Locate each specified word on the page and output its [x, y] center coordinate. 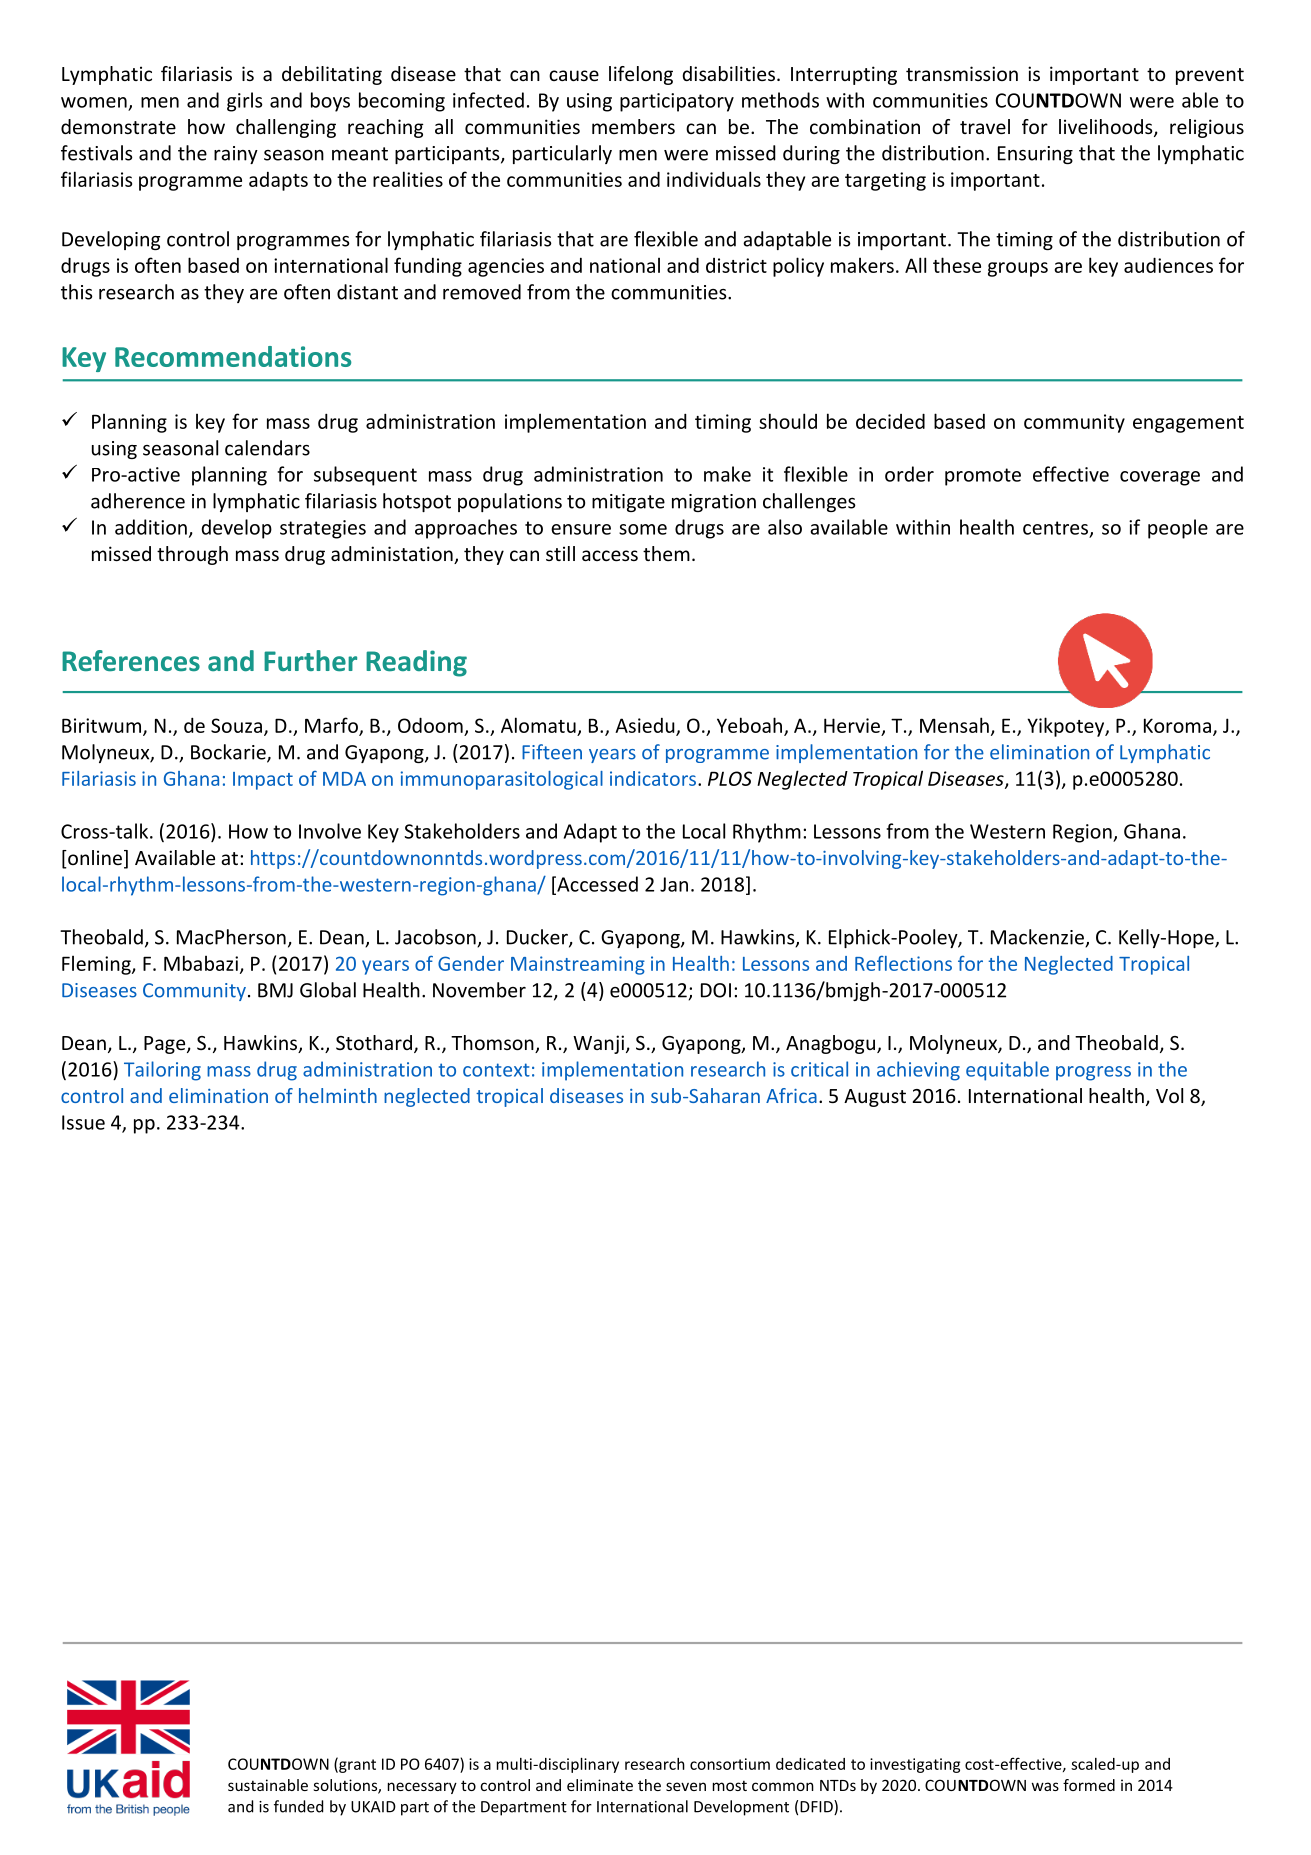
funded [298, 1806]
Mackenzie [1039, 938]
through [192, 555]
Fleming [97, 965]
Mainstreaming [578, 965]
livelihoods [1107, 128]
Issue [83, 1122]
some [643, 529]
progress [1093, 1073]
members [633, 126]
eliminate [600, 1785]
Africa [791, 1095]
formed [1089, 1785]
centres [1057, 529]
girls [244, 102]
